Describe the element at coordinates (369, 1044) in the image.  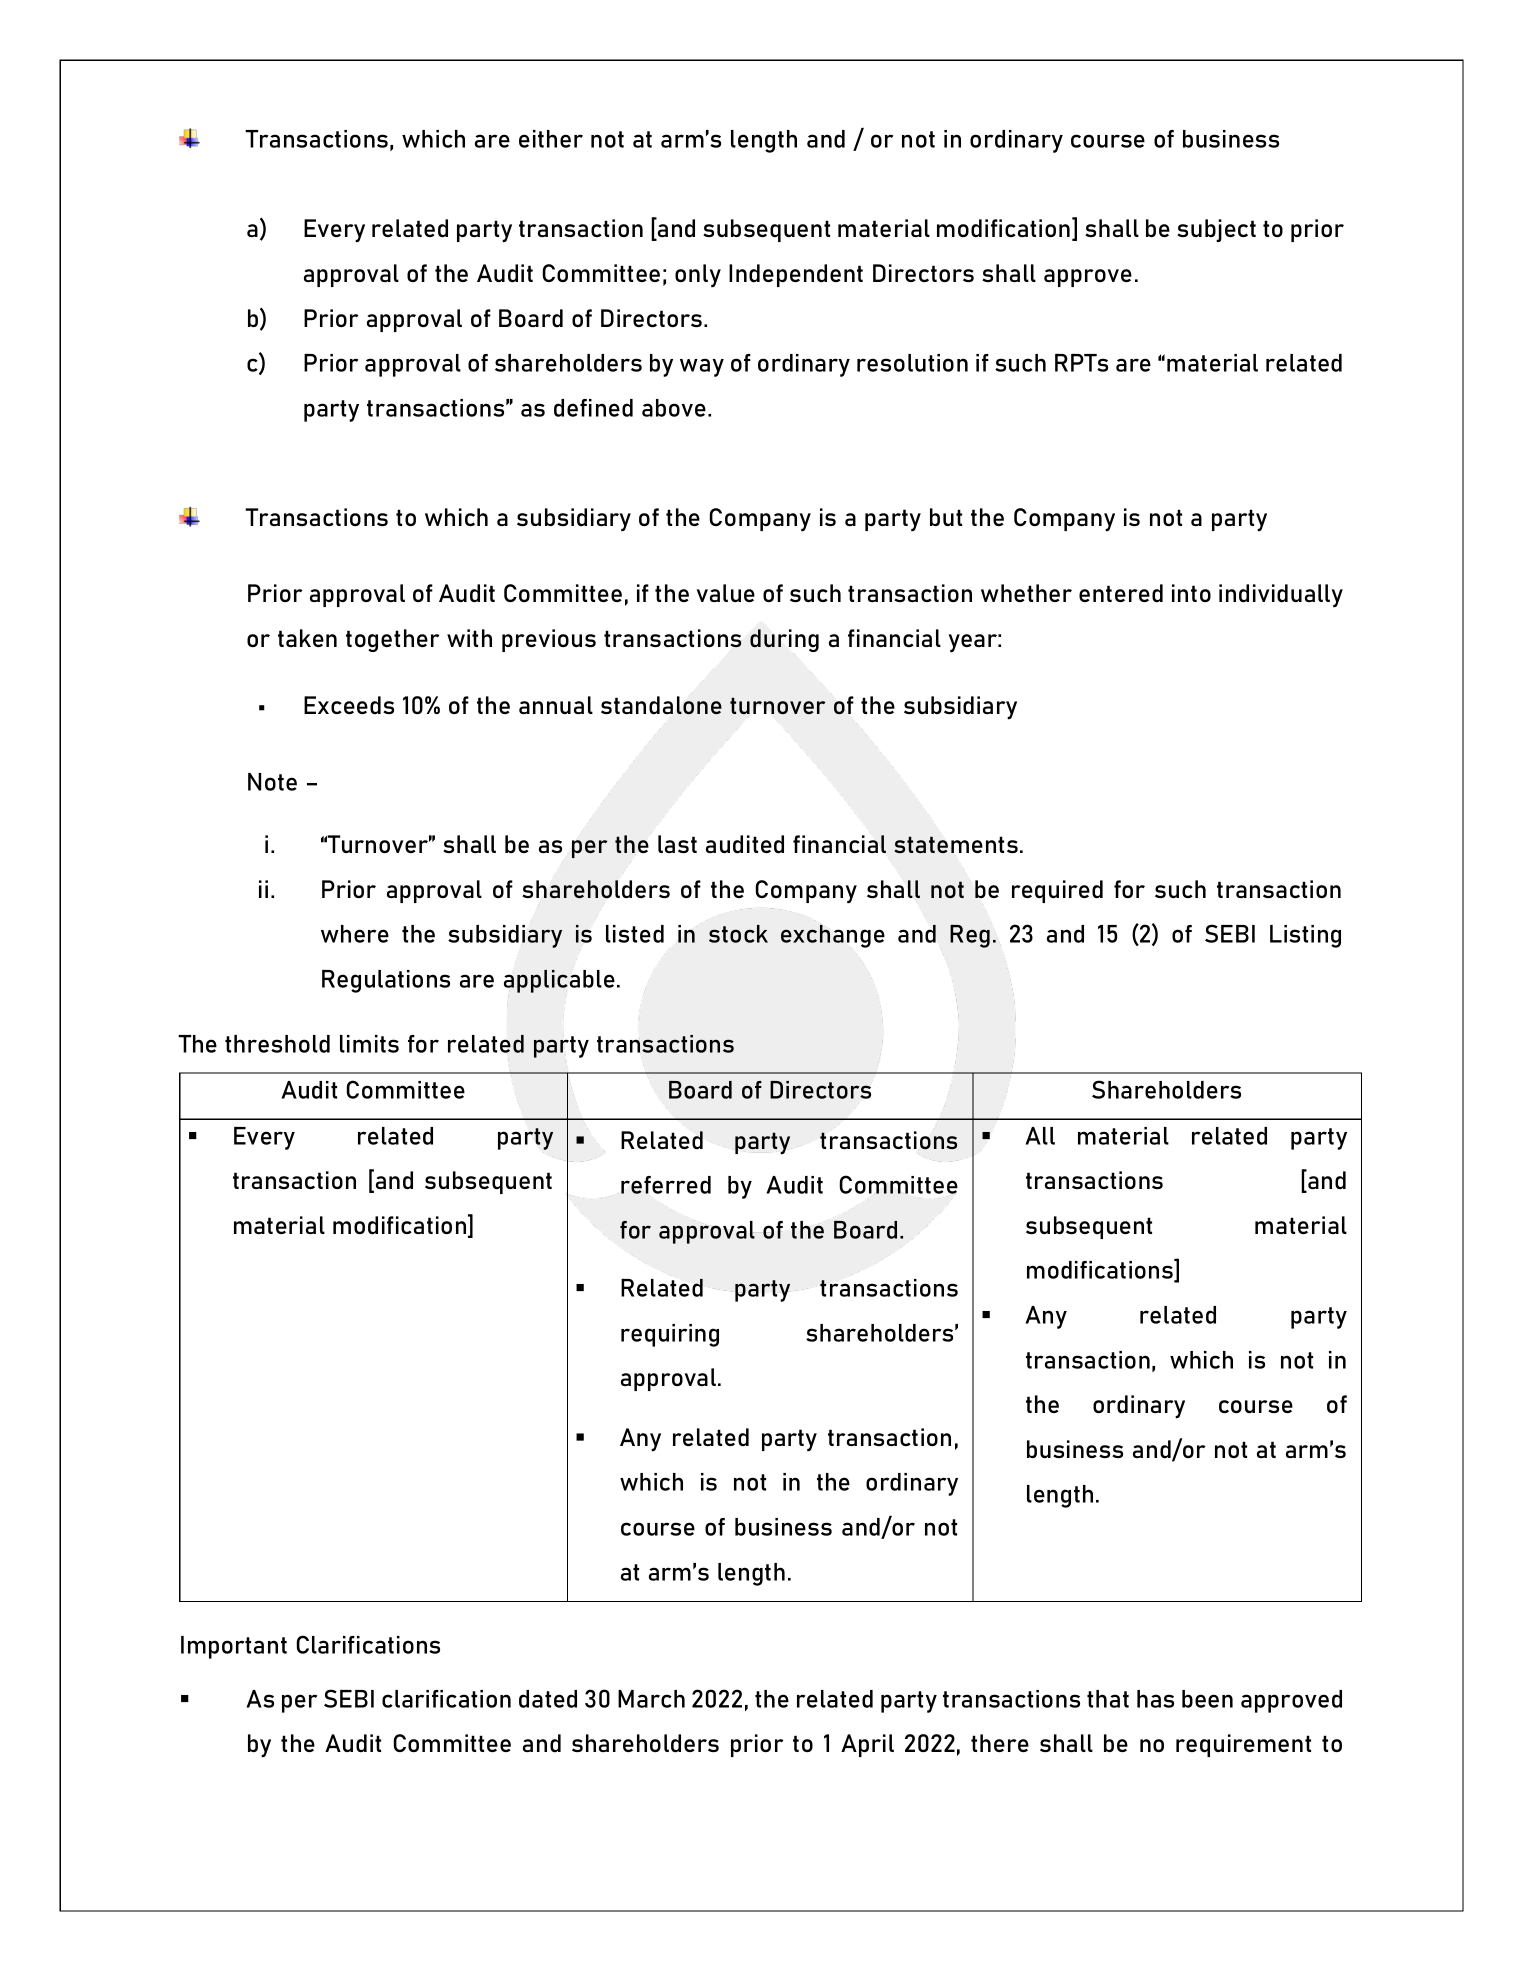
I see `limits` at that location.
